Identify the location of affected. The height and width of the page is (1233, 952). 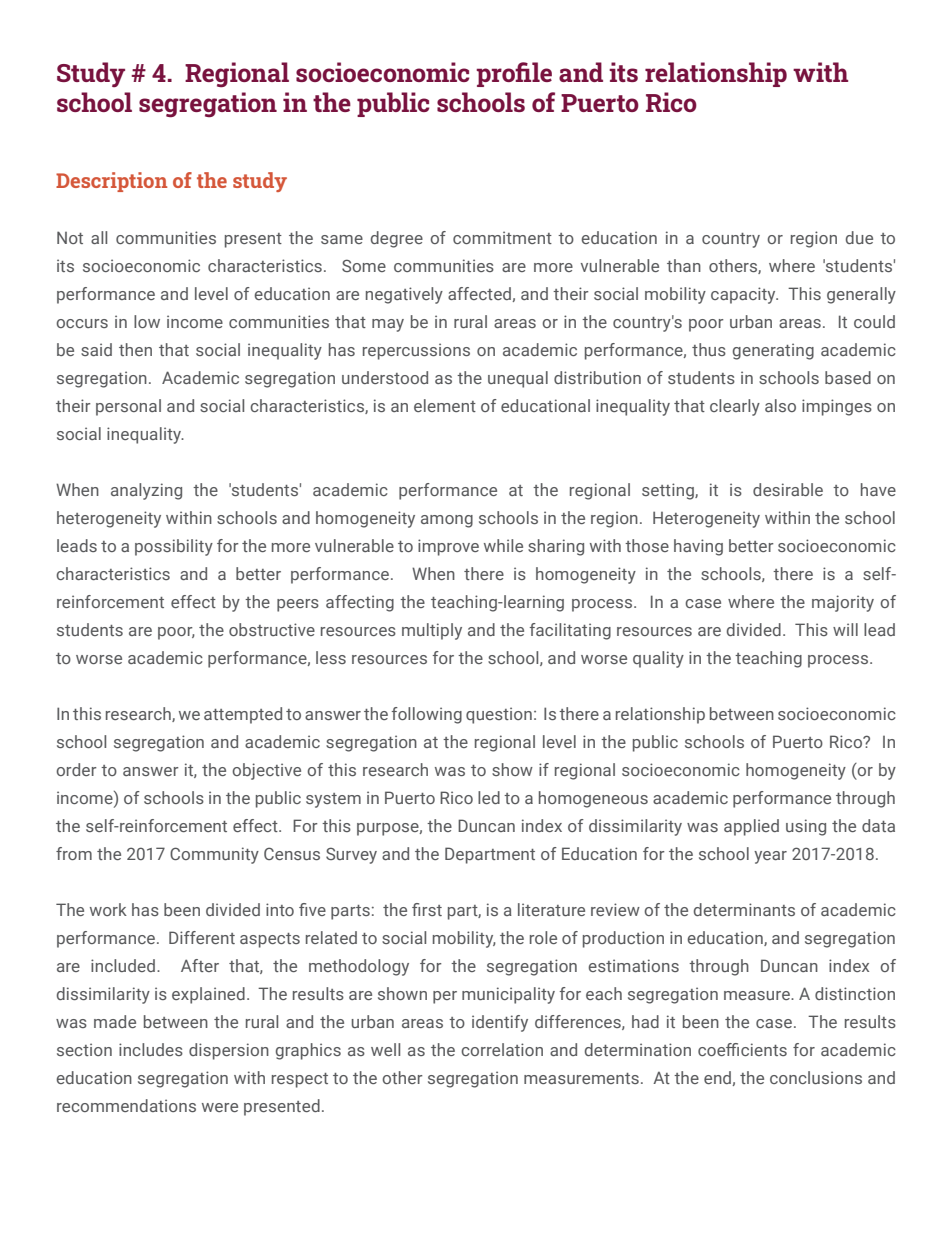
(479, 293).
